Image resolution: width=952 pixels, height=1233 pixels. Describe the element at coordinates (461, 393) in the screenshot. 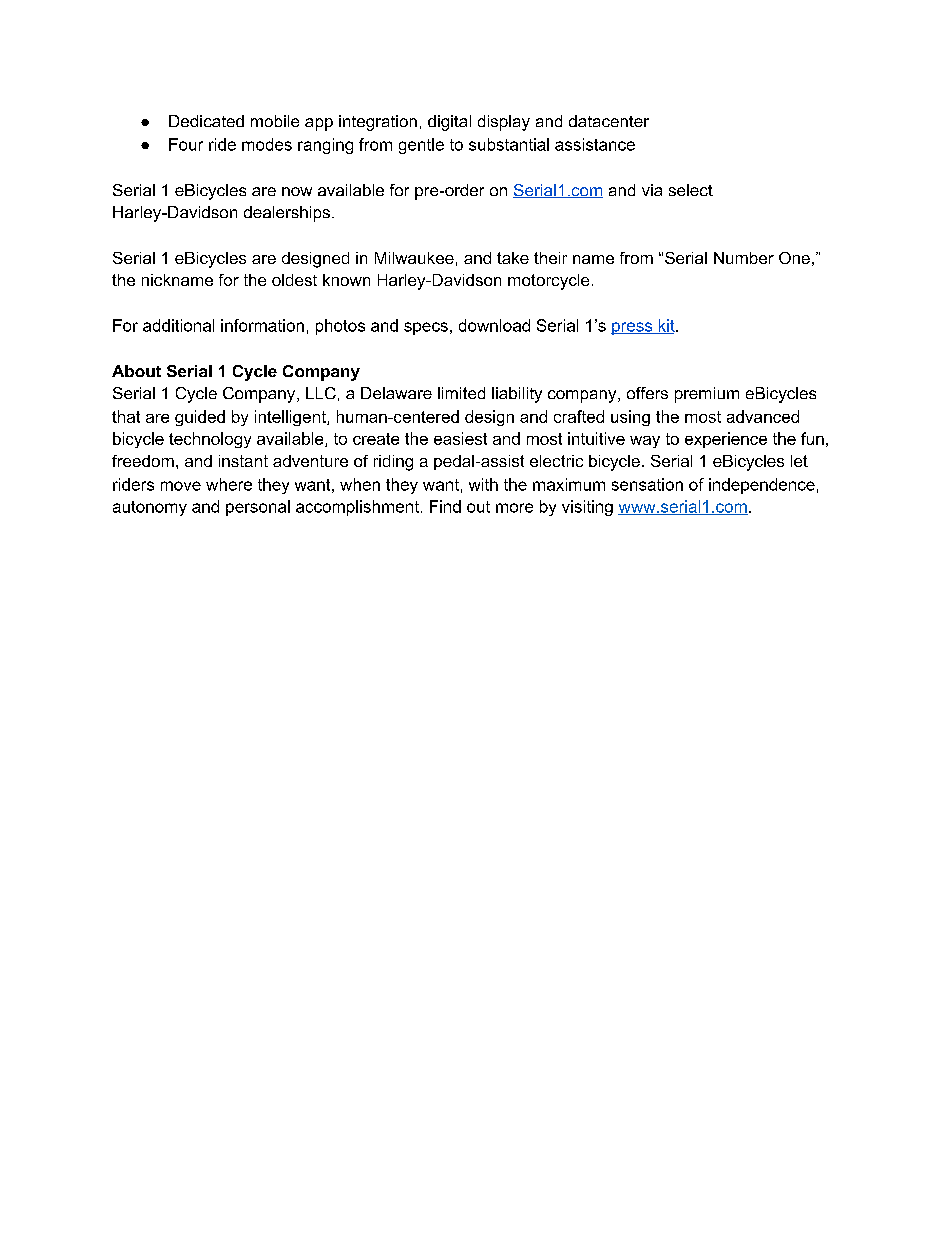

I see `limited` at that location.
